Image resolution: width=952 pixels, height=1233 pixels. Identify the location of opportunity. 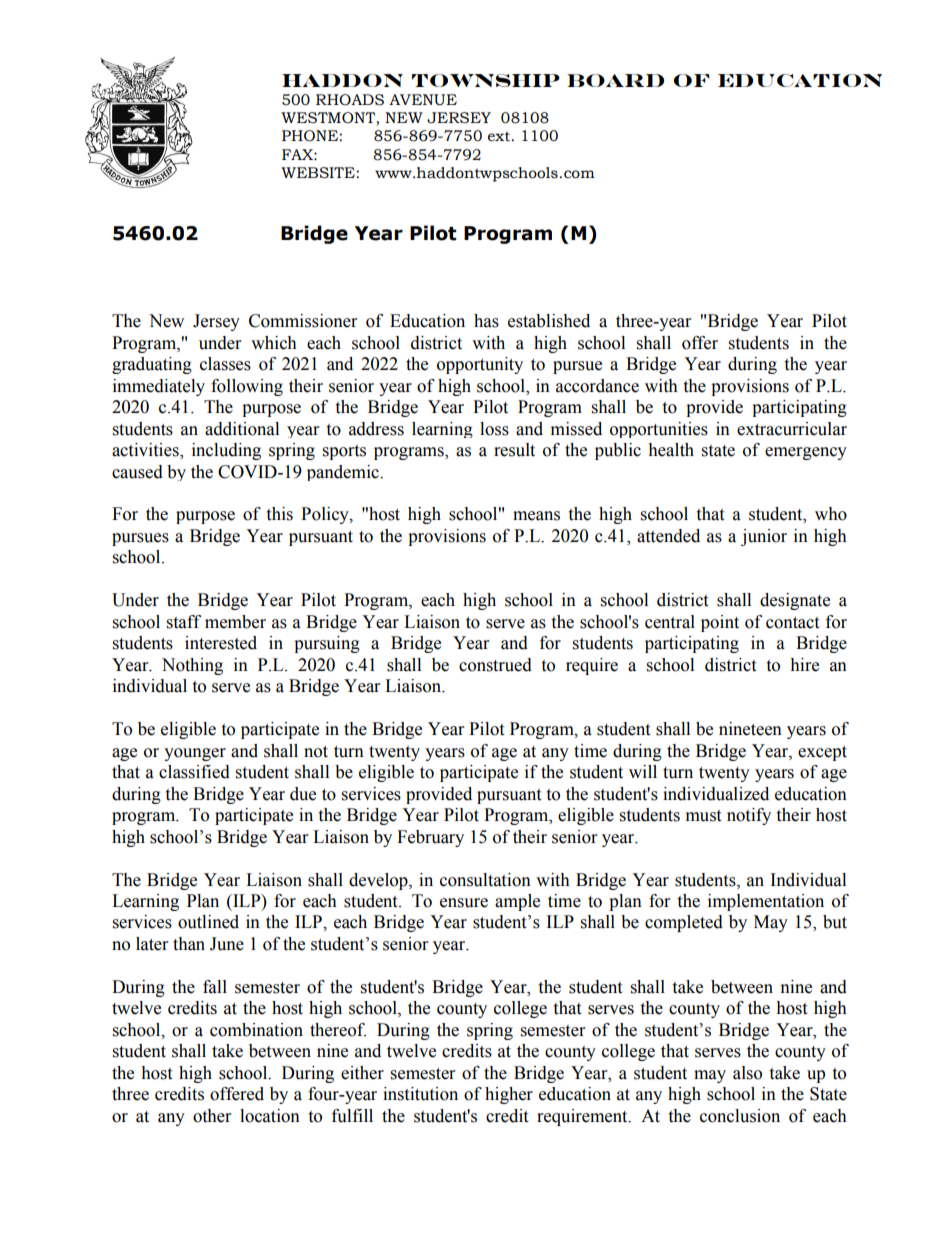
(480, 365).
